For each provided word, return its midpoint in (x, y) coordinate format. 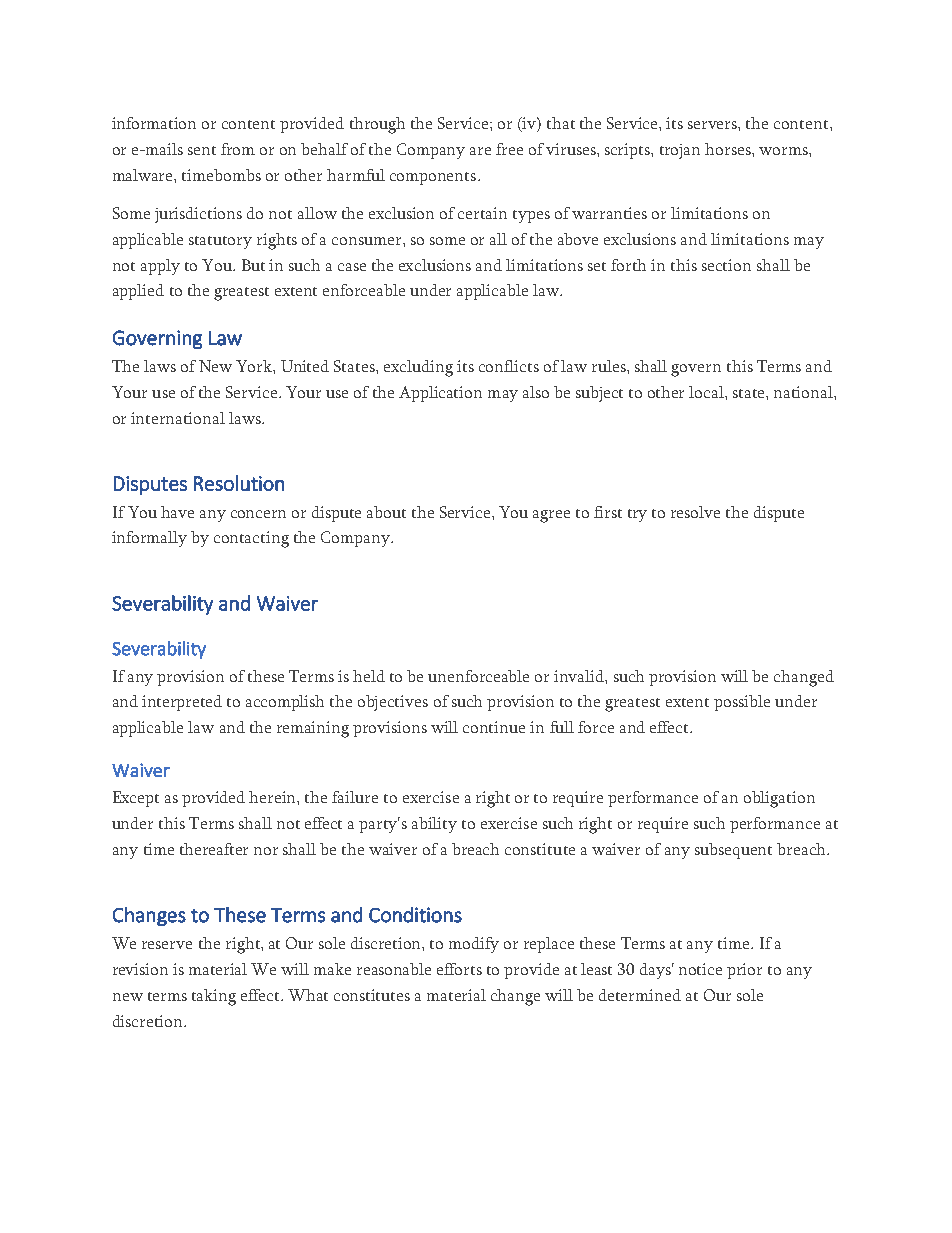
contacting (251, 539)
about (386, 512)
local (707, 392)
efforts (459, 969)
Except (136, 799)
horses (729, 149)
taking (214, 997)
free (509, 149)
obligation (779, 799)
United (305, 366)
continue (494, 727)
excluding (418, 368)
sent (202, 150)
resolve (695, 512)
